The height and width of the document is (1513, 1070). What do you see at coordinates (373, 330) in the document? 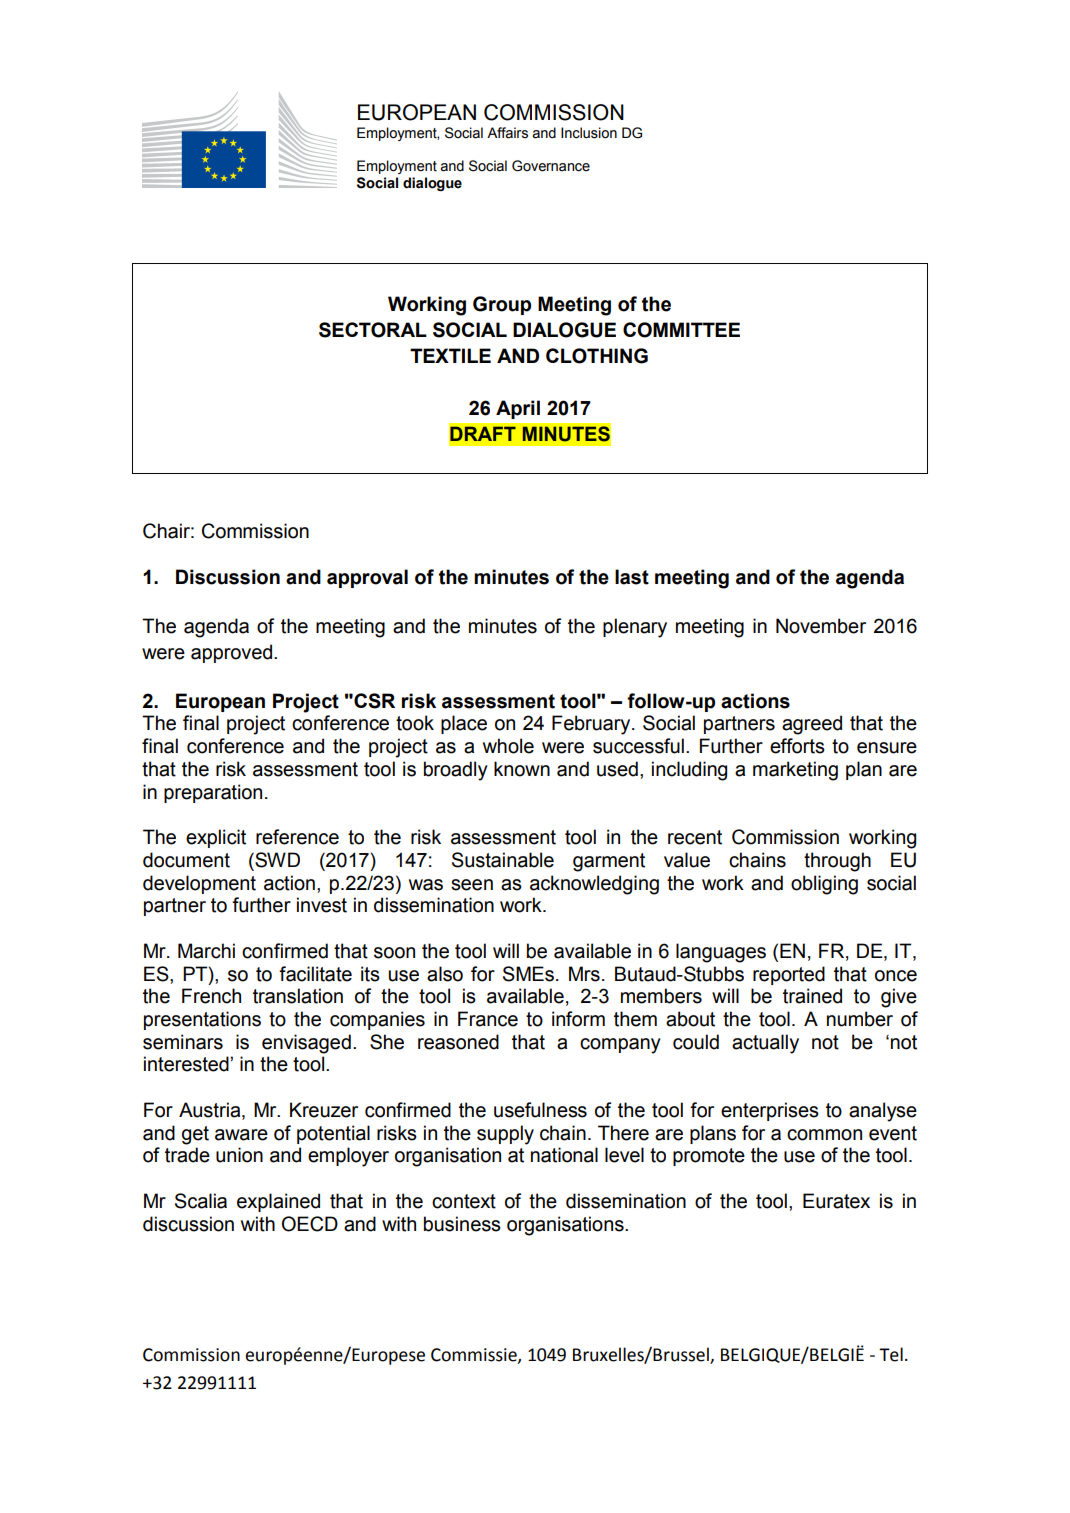
I see `SECTORAL` at bounding box center [373, 330].
